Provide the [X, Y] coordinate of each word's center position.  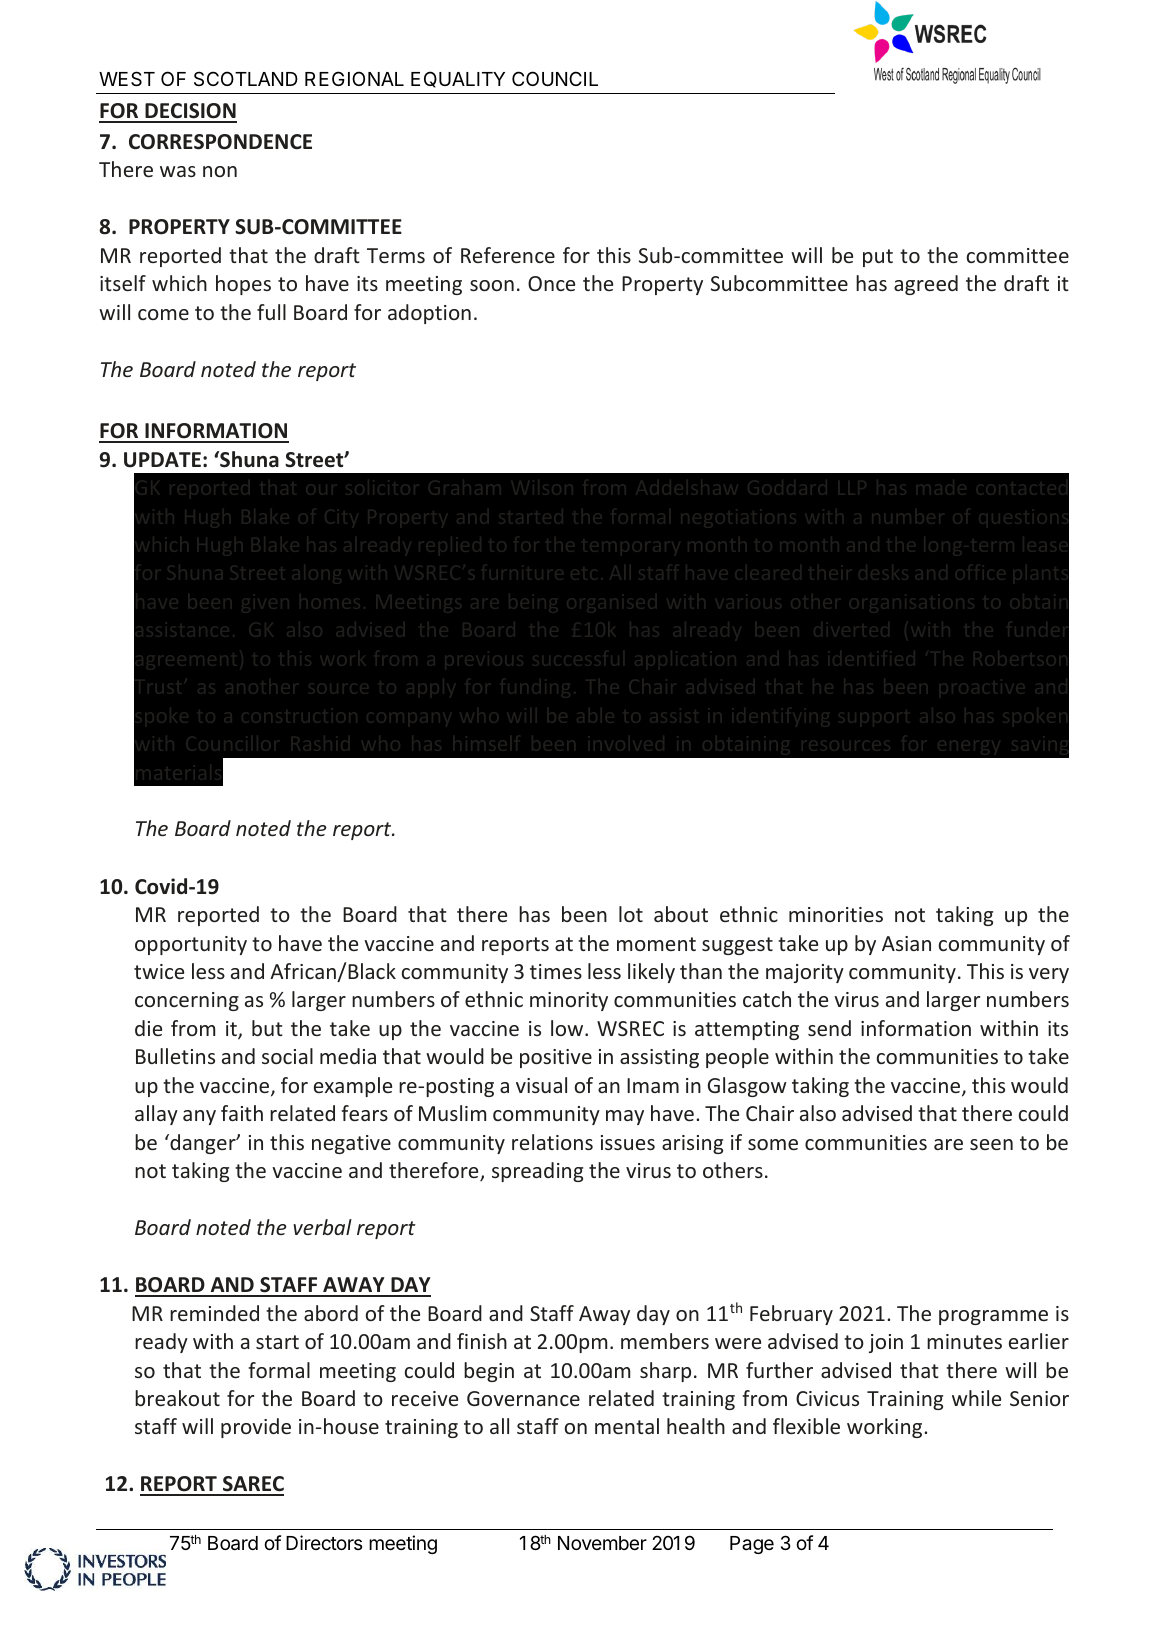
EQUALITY [458, 79]
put [878, 258]
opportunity [191, 945]
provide [256, 1428]
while [976, 1398]
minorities [836, 914]
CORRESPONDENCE [220, 142]
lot [631, 914]
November [602, 1543]
